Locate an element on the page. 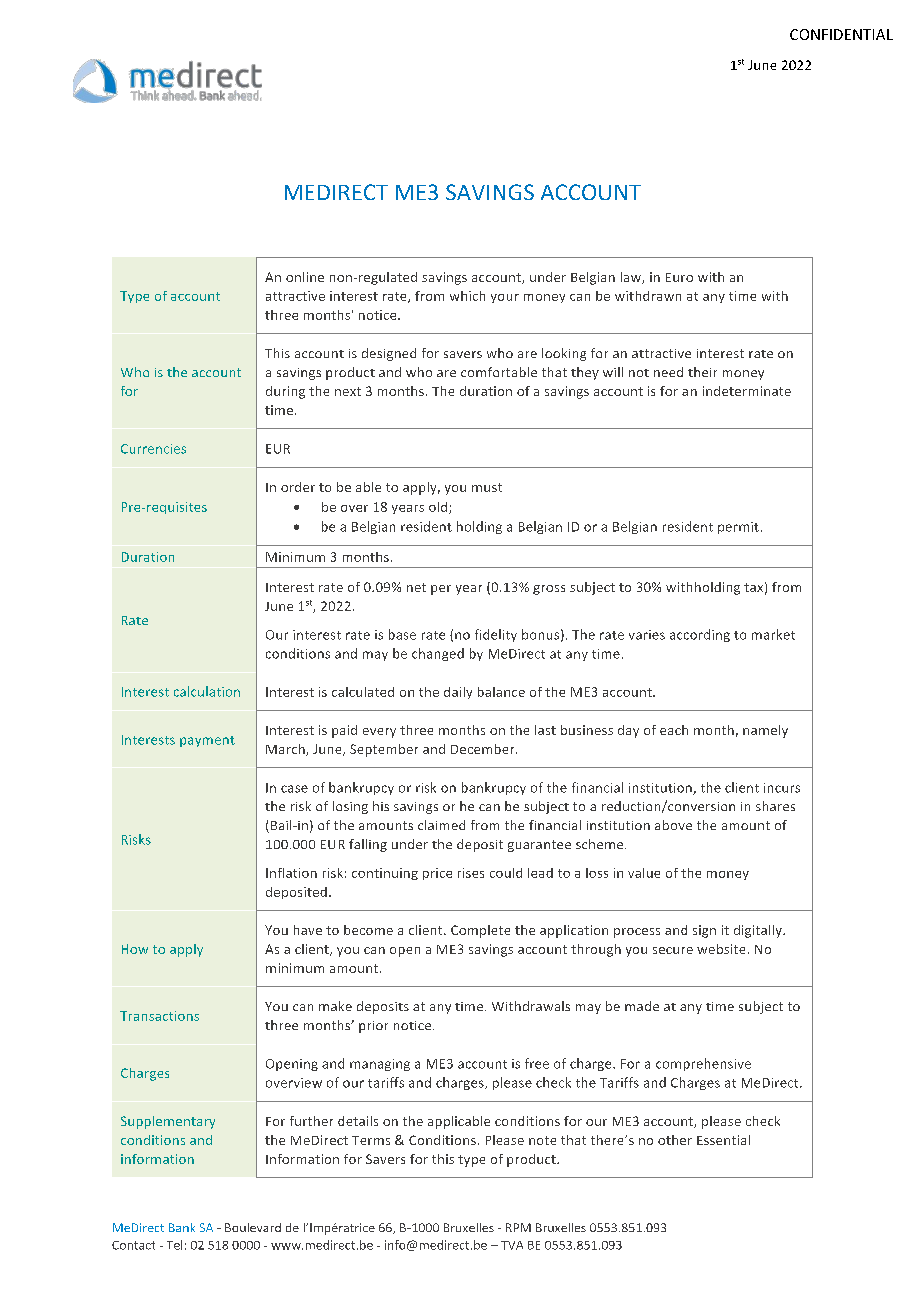  indeterminate is located at coordinates (747, 391).
